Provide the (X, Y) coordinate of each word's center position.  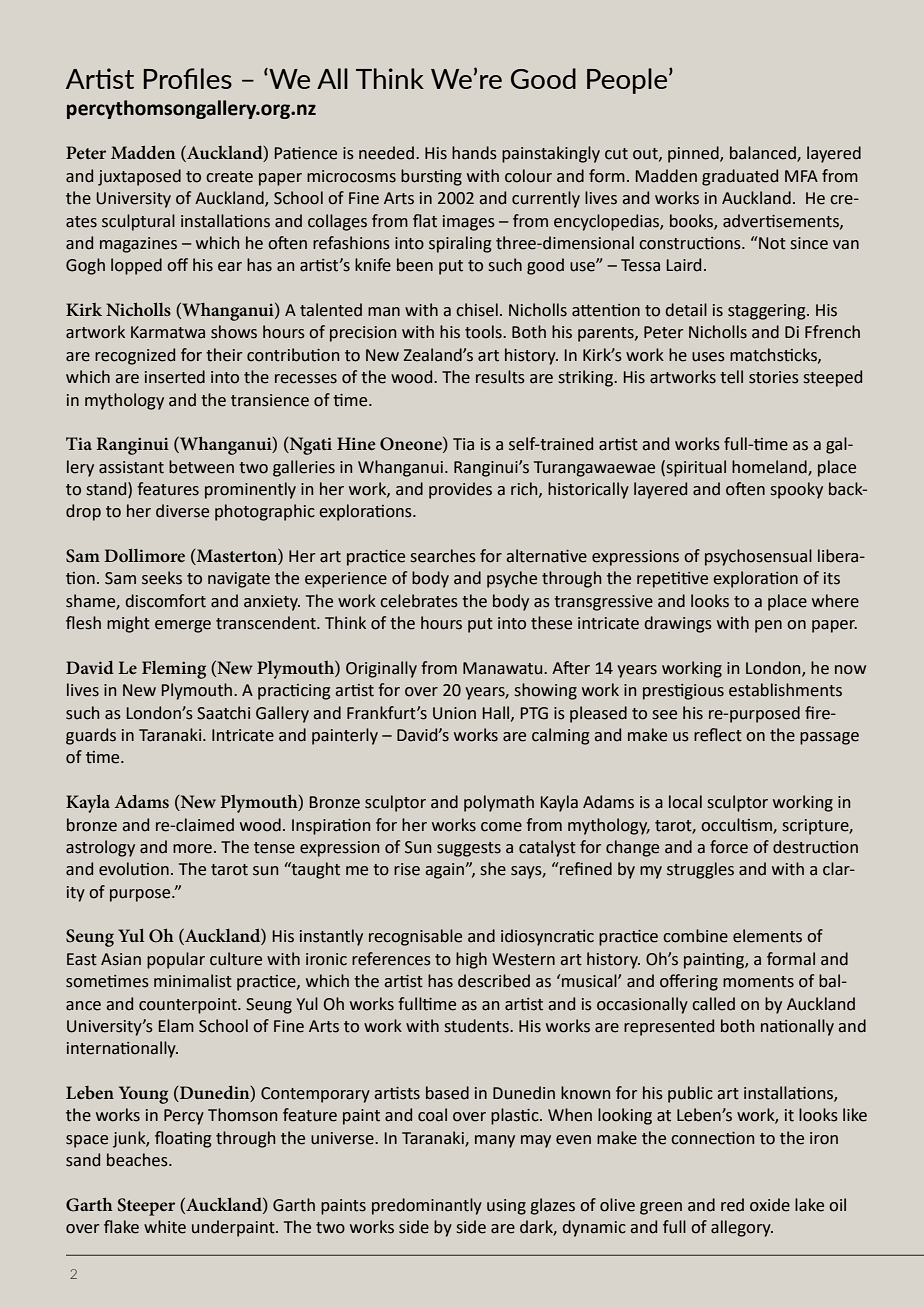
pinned (694, 154)
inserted (175, 377)
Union (454, 713)
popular (176, 960)
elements (767, 936)
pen (768, 626)
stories (774, 377)
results (500, 377)
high (471, 960)
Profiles (188, 78)
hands (474, 153)
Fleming (174, 670)
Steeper (146, 1207)
